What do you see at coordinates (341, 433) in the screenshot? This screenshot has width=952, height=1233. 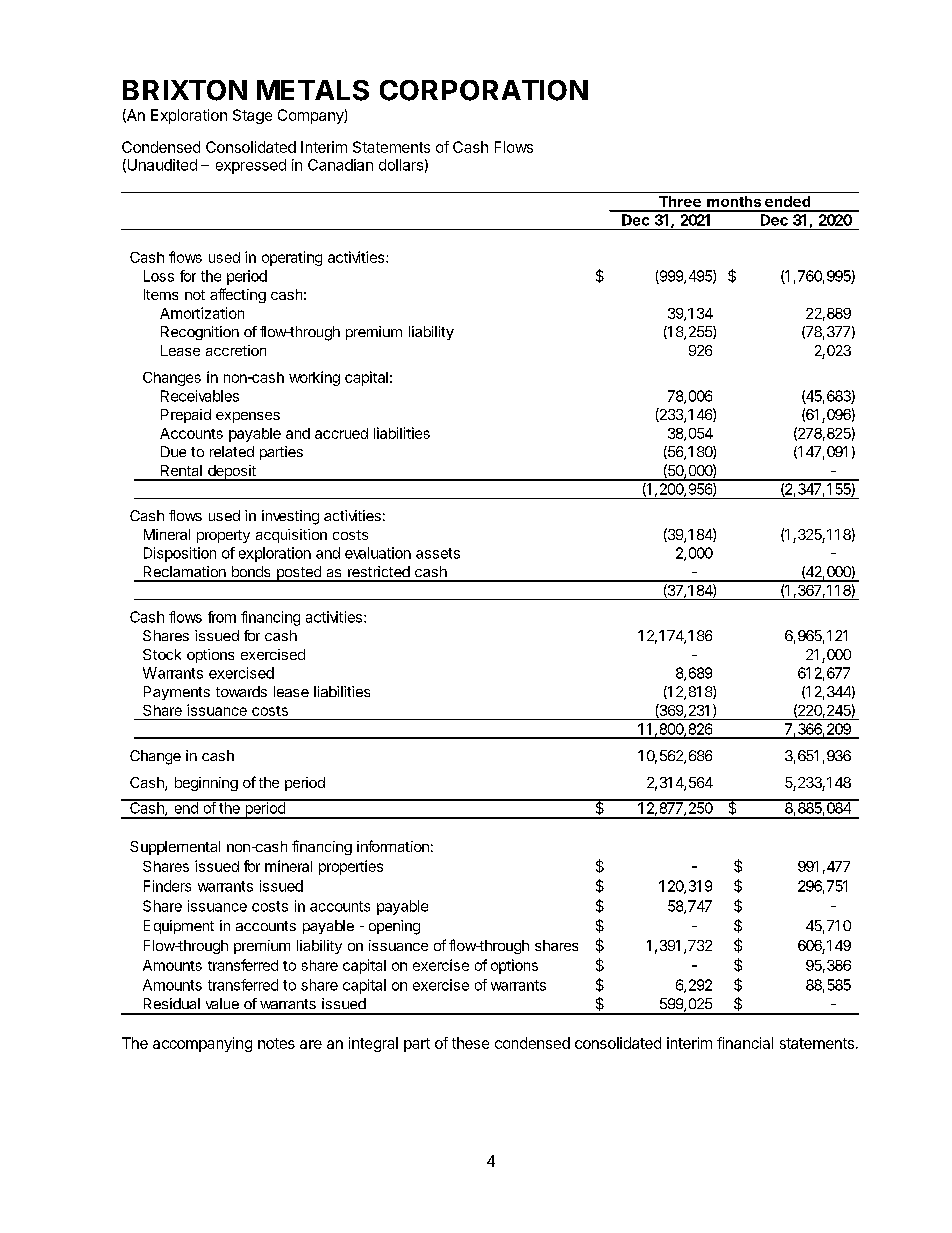 I see `accrued` at bounding box center [341, 433].
